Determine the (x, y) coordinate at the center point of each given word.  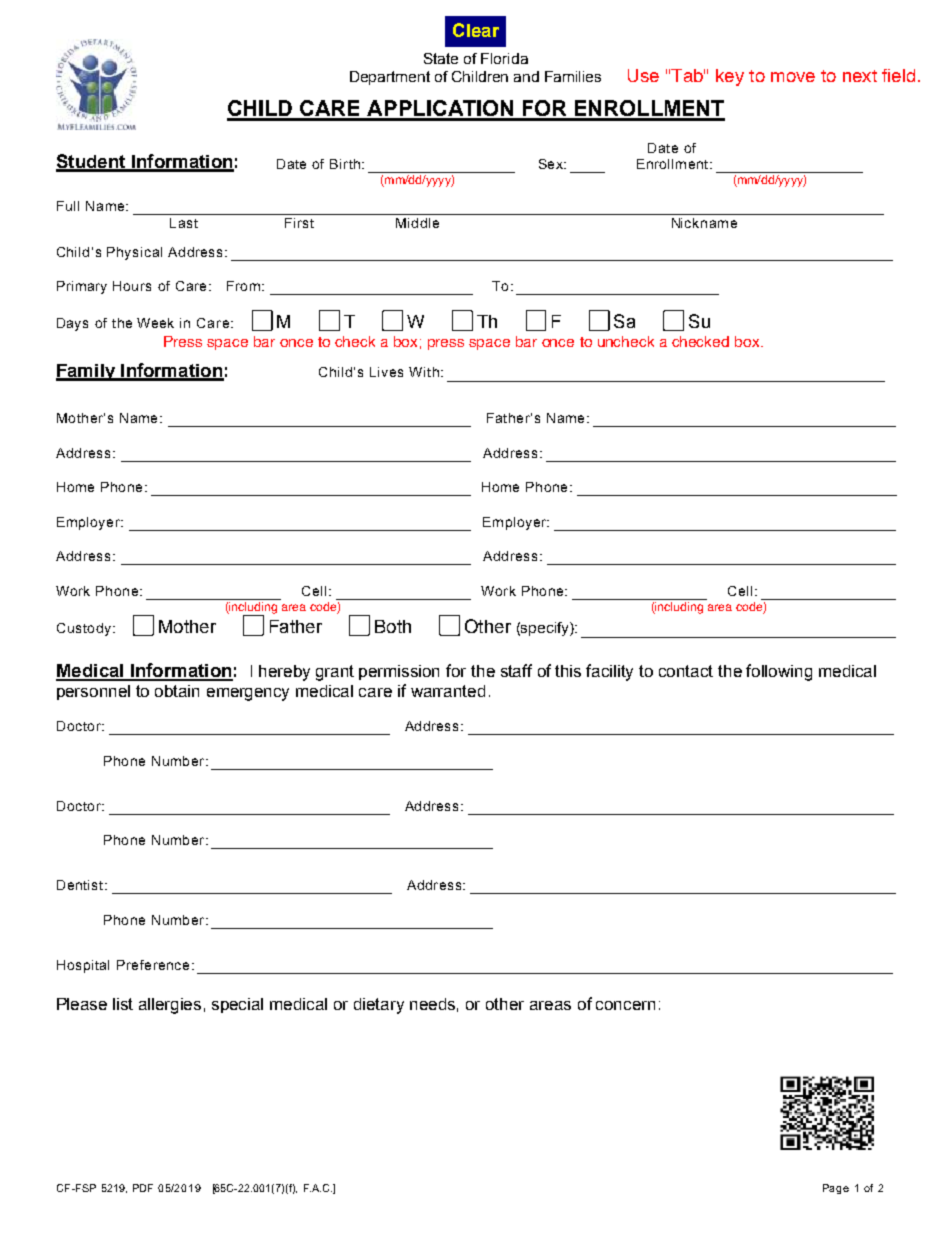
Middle (417, 223)
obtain (177, 691)
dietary (379, 1006)
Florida (504, 58)
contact (686, 671)
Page (836, 1189)
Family (86, 372)
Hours (132, 286)
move (793, 77)
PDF (143, 1188)
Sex (552, 164)
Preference (153, 965)
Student (92, 162)
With (424, 372)
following (779, 672)
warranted (448, 691)
